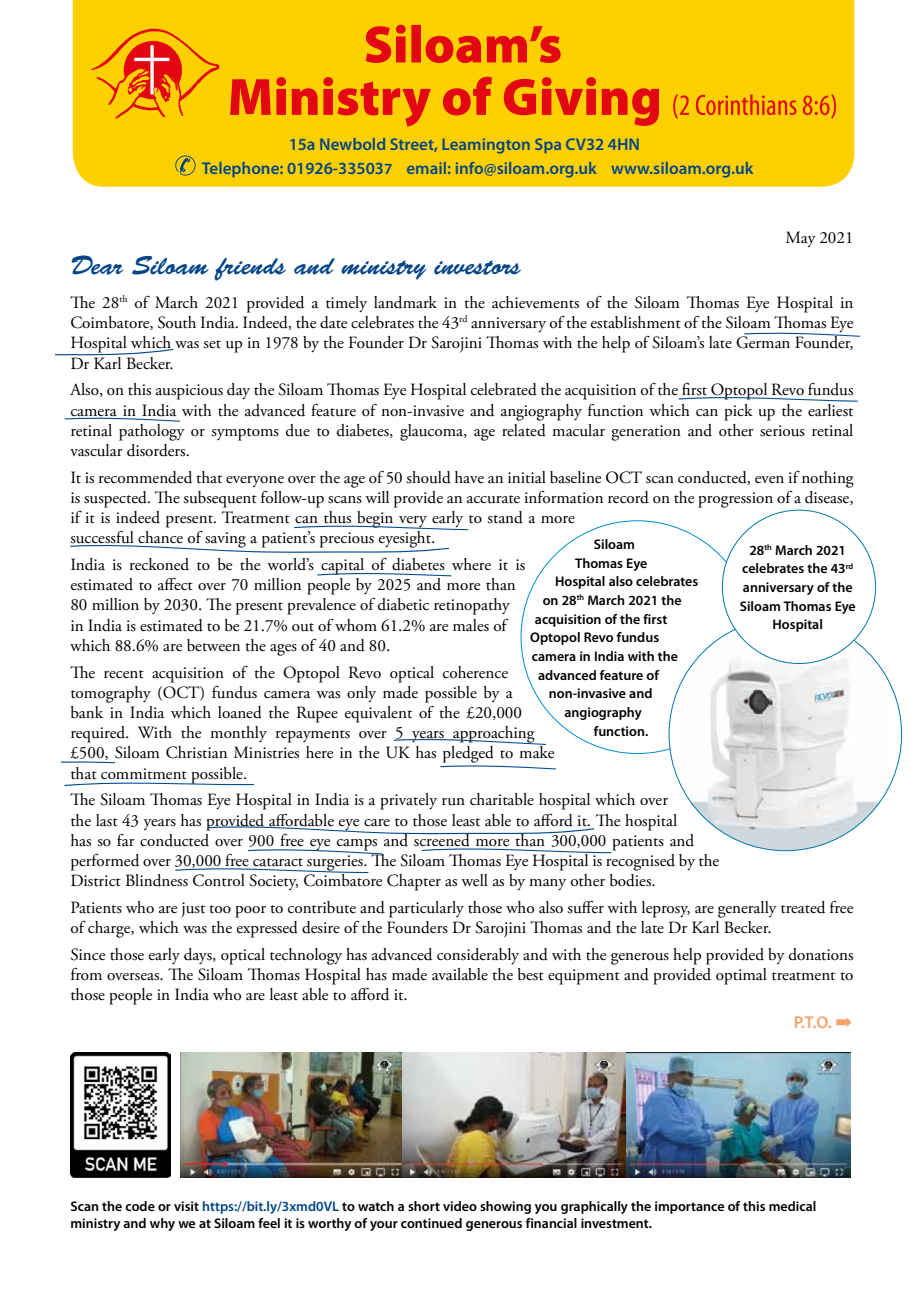 The width and height of the screenshot is (924, 1308). I want to click on pathology, so click(152, 431).
